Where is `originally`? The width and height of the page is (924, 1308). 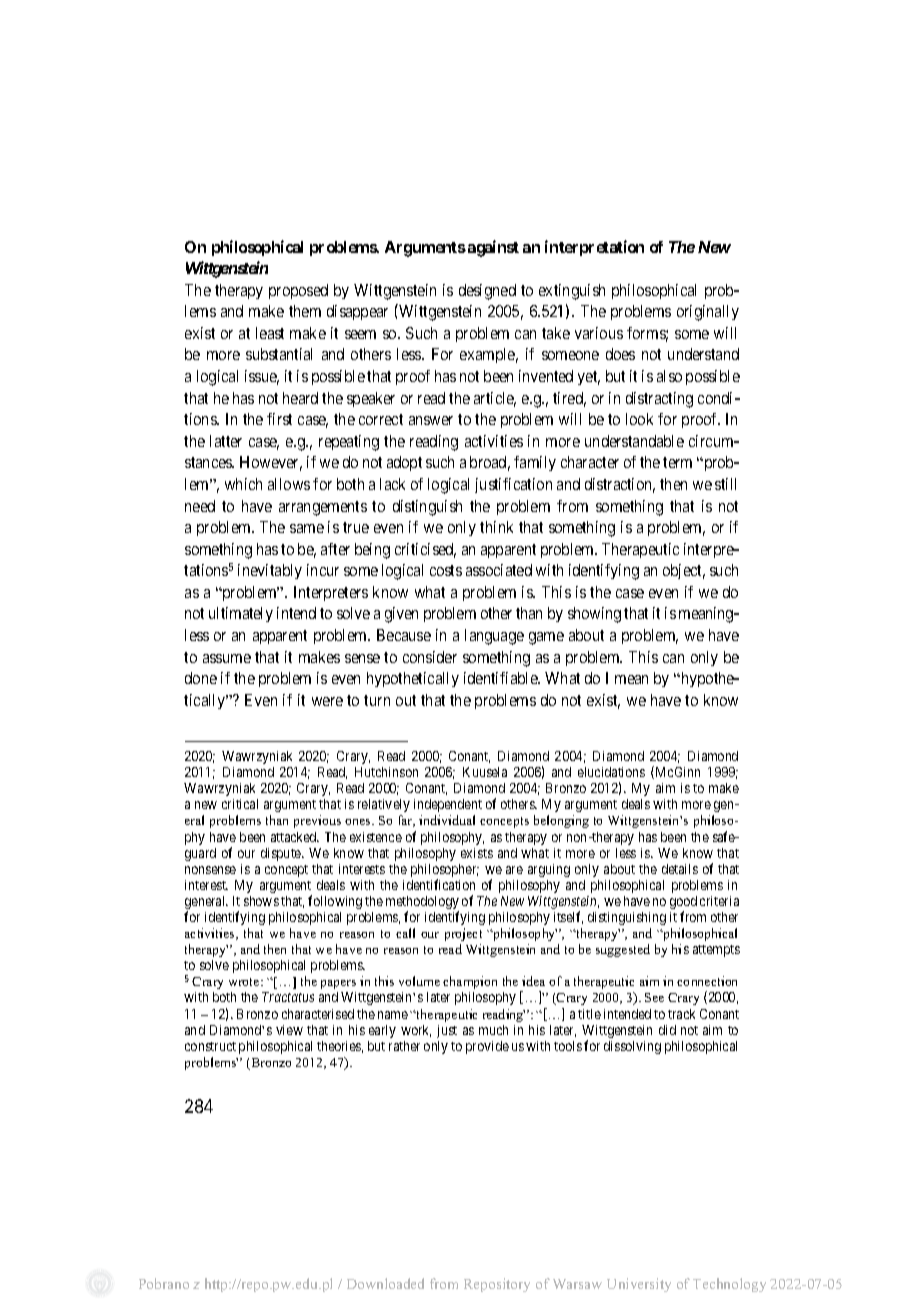
originally is located at coordinates (708, 313).
